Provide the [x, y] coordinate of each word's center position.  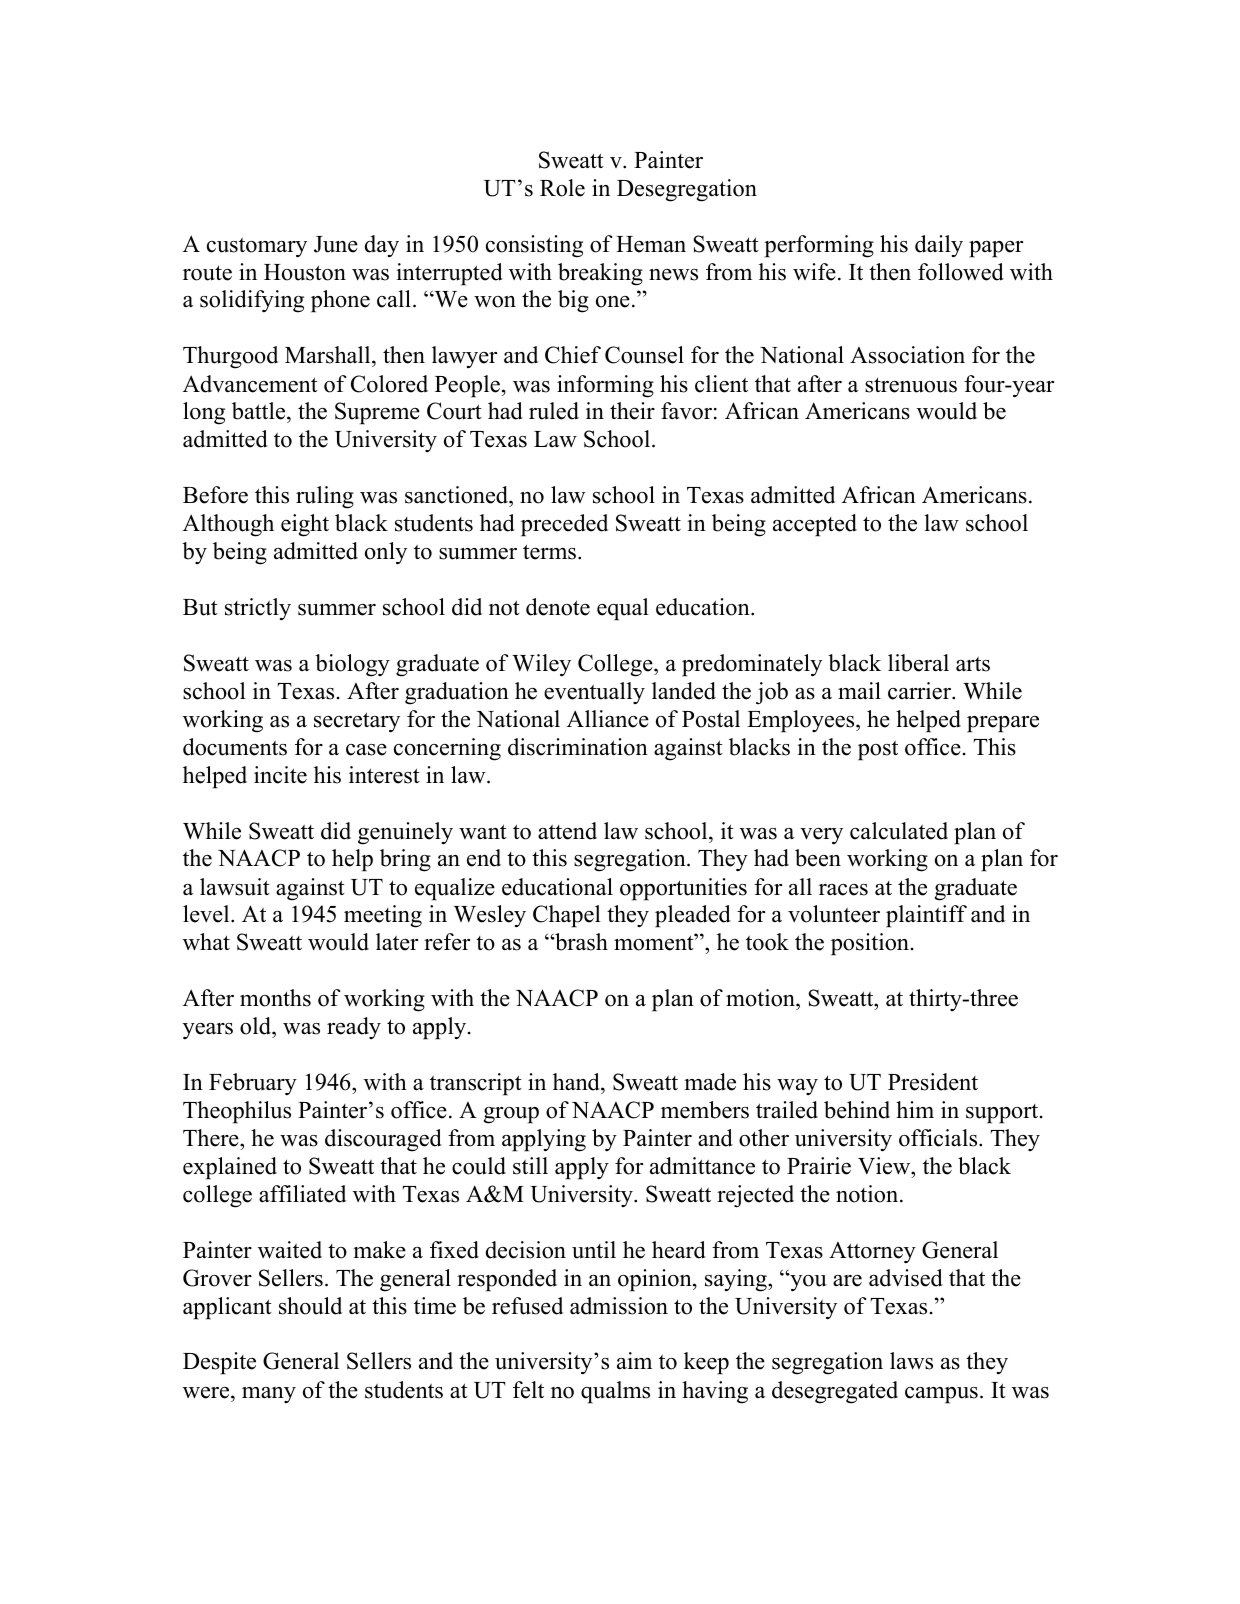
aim [634, 1360]
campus [941, 1395]
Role [562, 188]
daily [939, 246]
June [336, 244]
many [269, 1395]
